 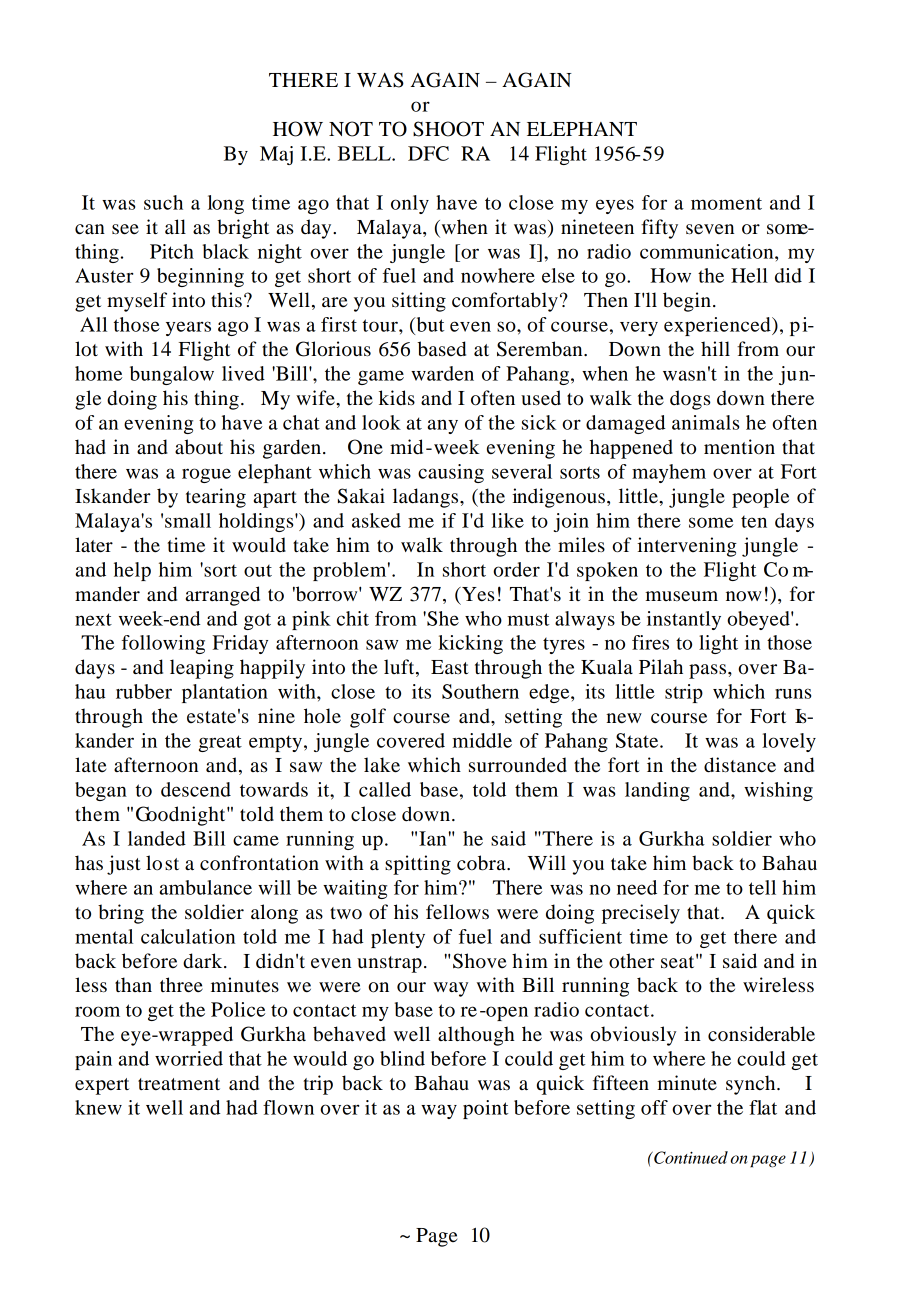 What do you see at coordinates (196, 789) in the screenshot?
I see `descend` at bounding box center [196, 789].
